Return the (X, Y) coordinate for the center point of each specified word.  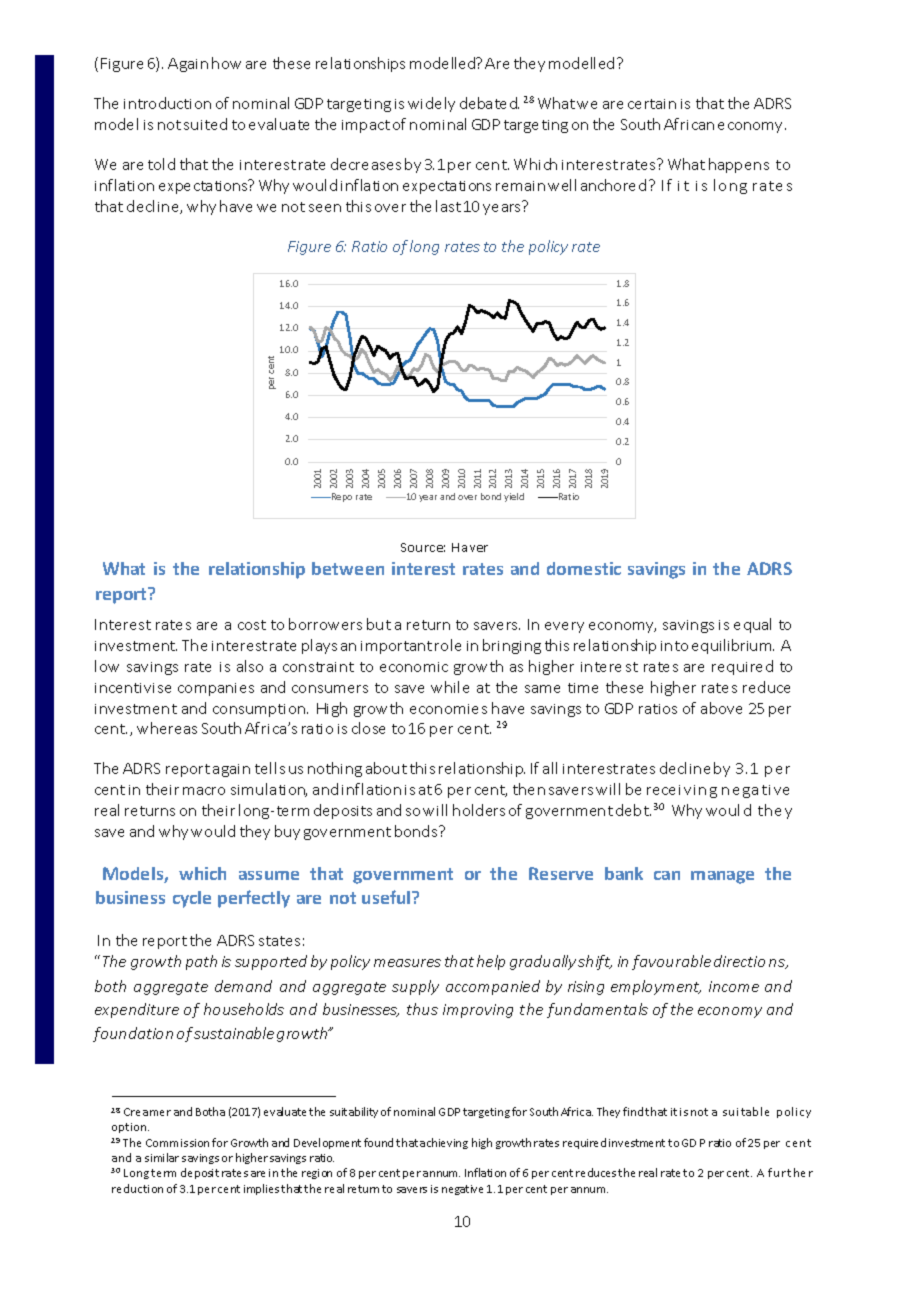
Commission (177, 1143)
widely (431, 104)
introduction (167, 103)
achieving (444, 1143)
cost (252, 625)
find (633, 1111)
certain (652, 104)
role (448, 645)
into (674, 646)
